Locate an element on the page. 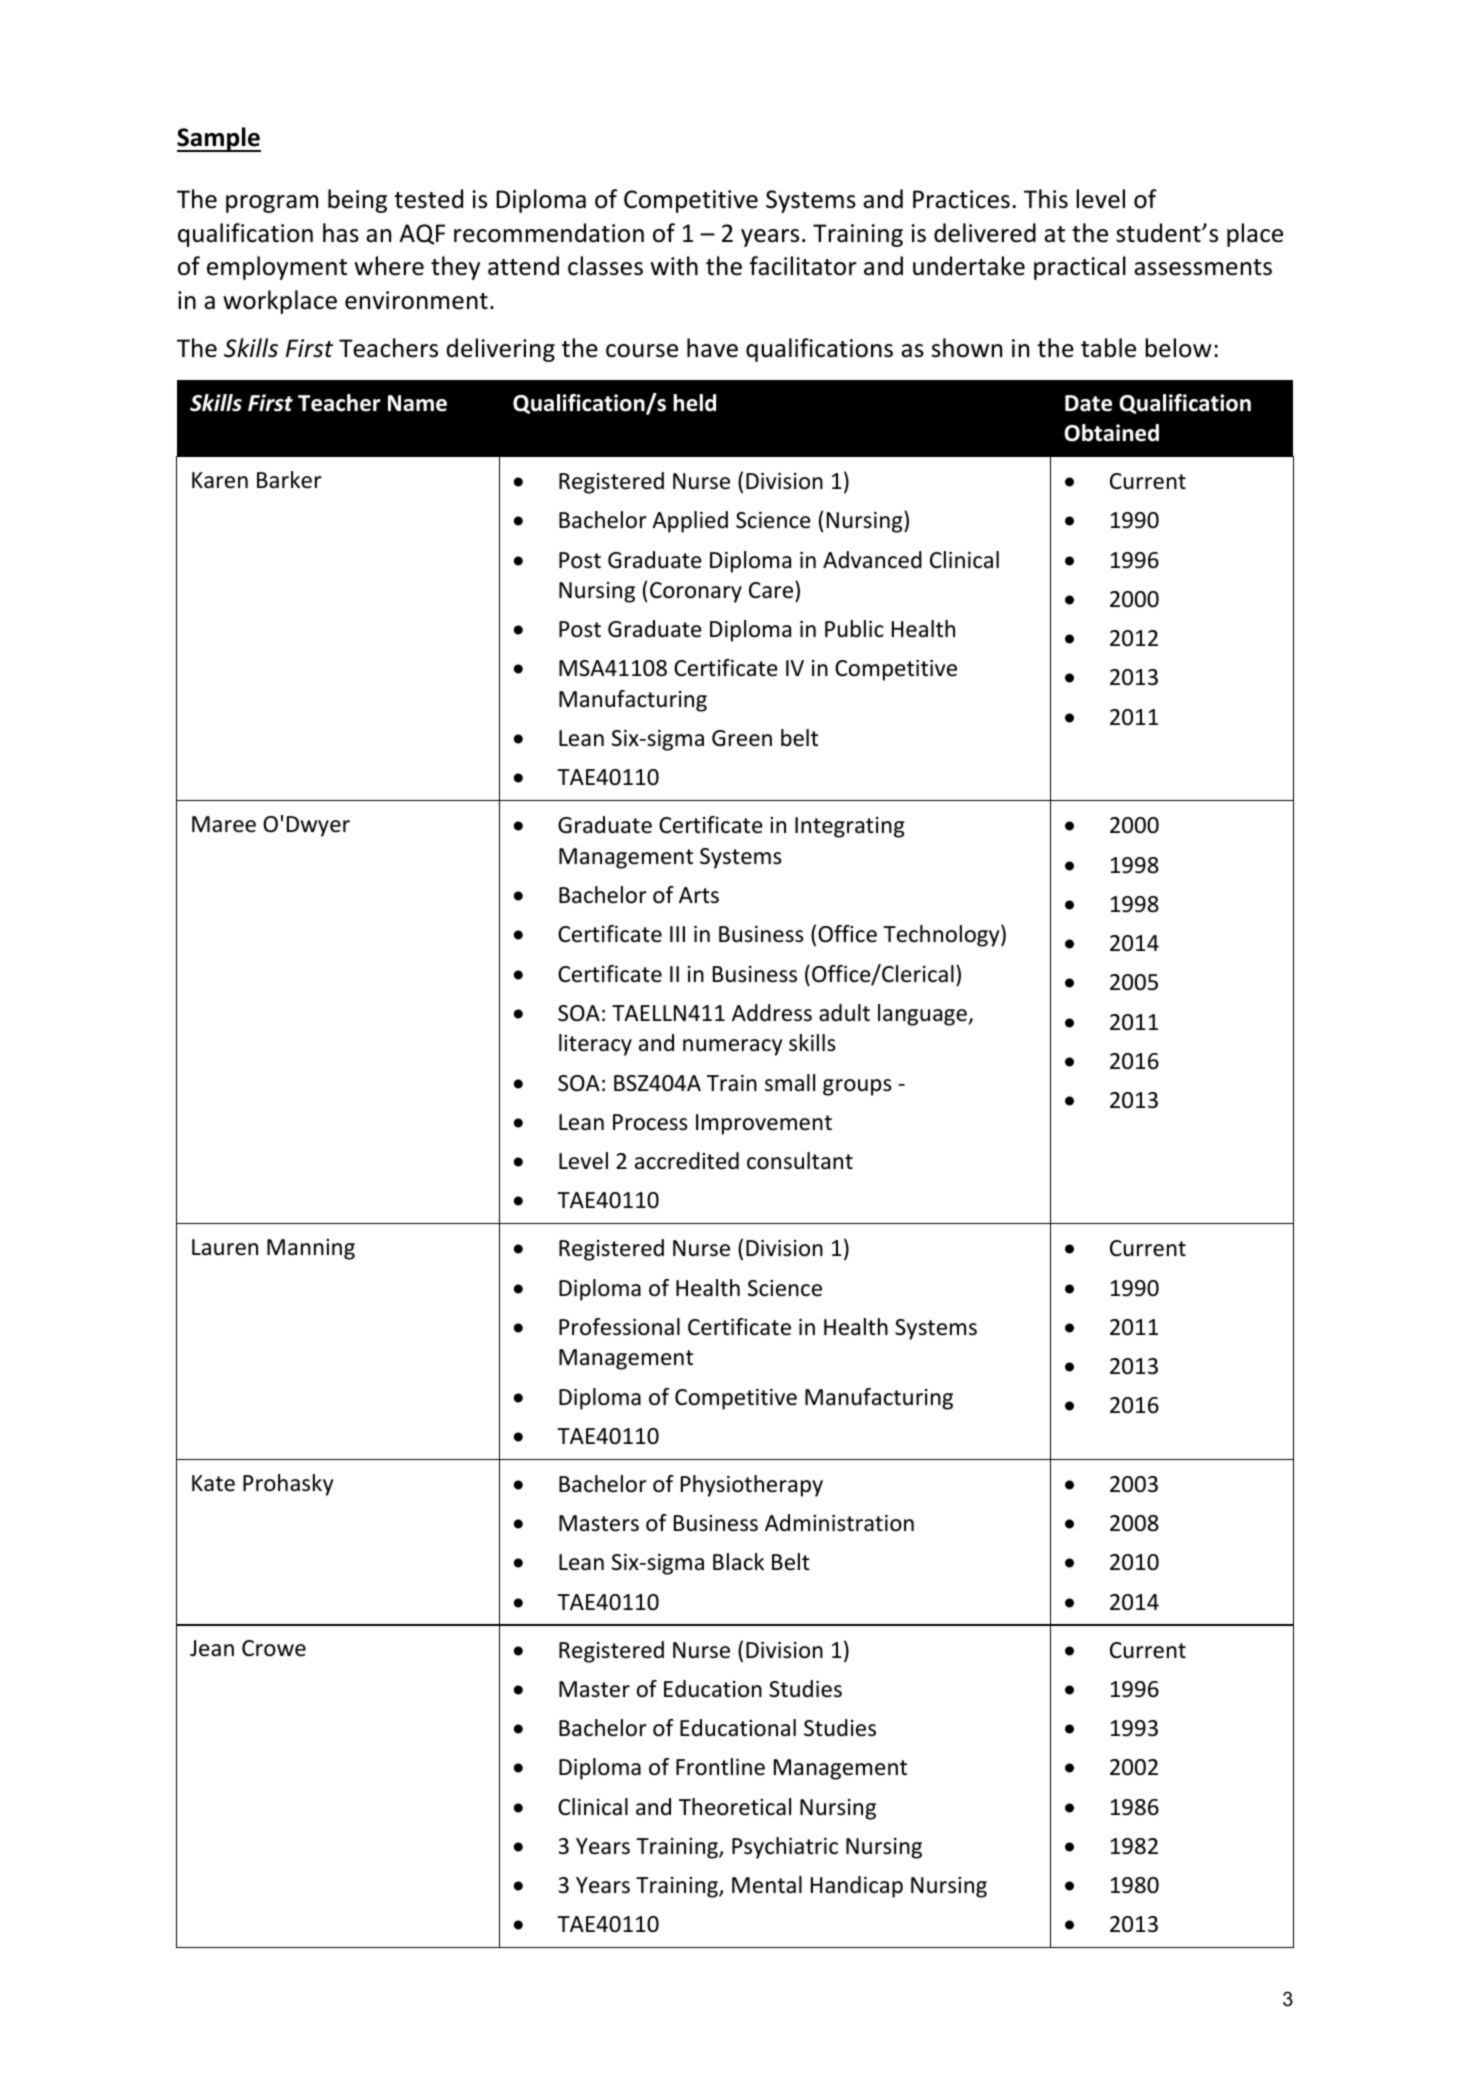 Image resolution: width=1484 pixels, height=2100 pixels. consultant is located at coordinates (800, 1161).
